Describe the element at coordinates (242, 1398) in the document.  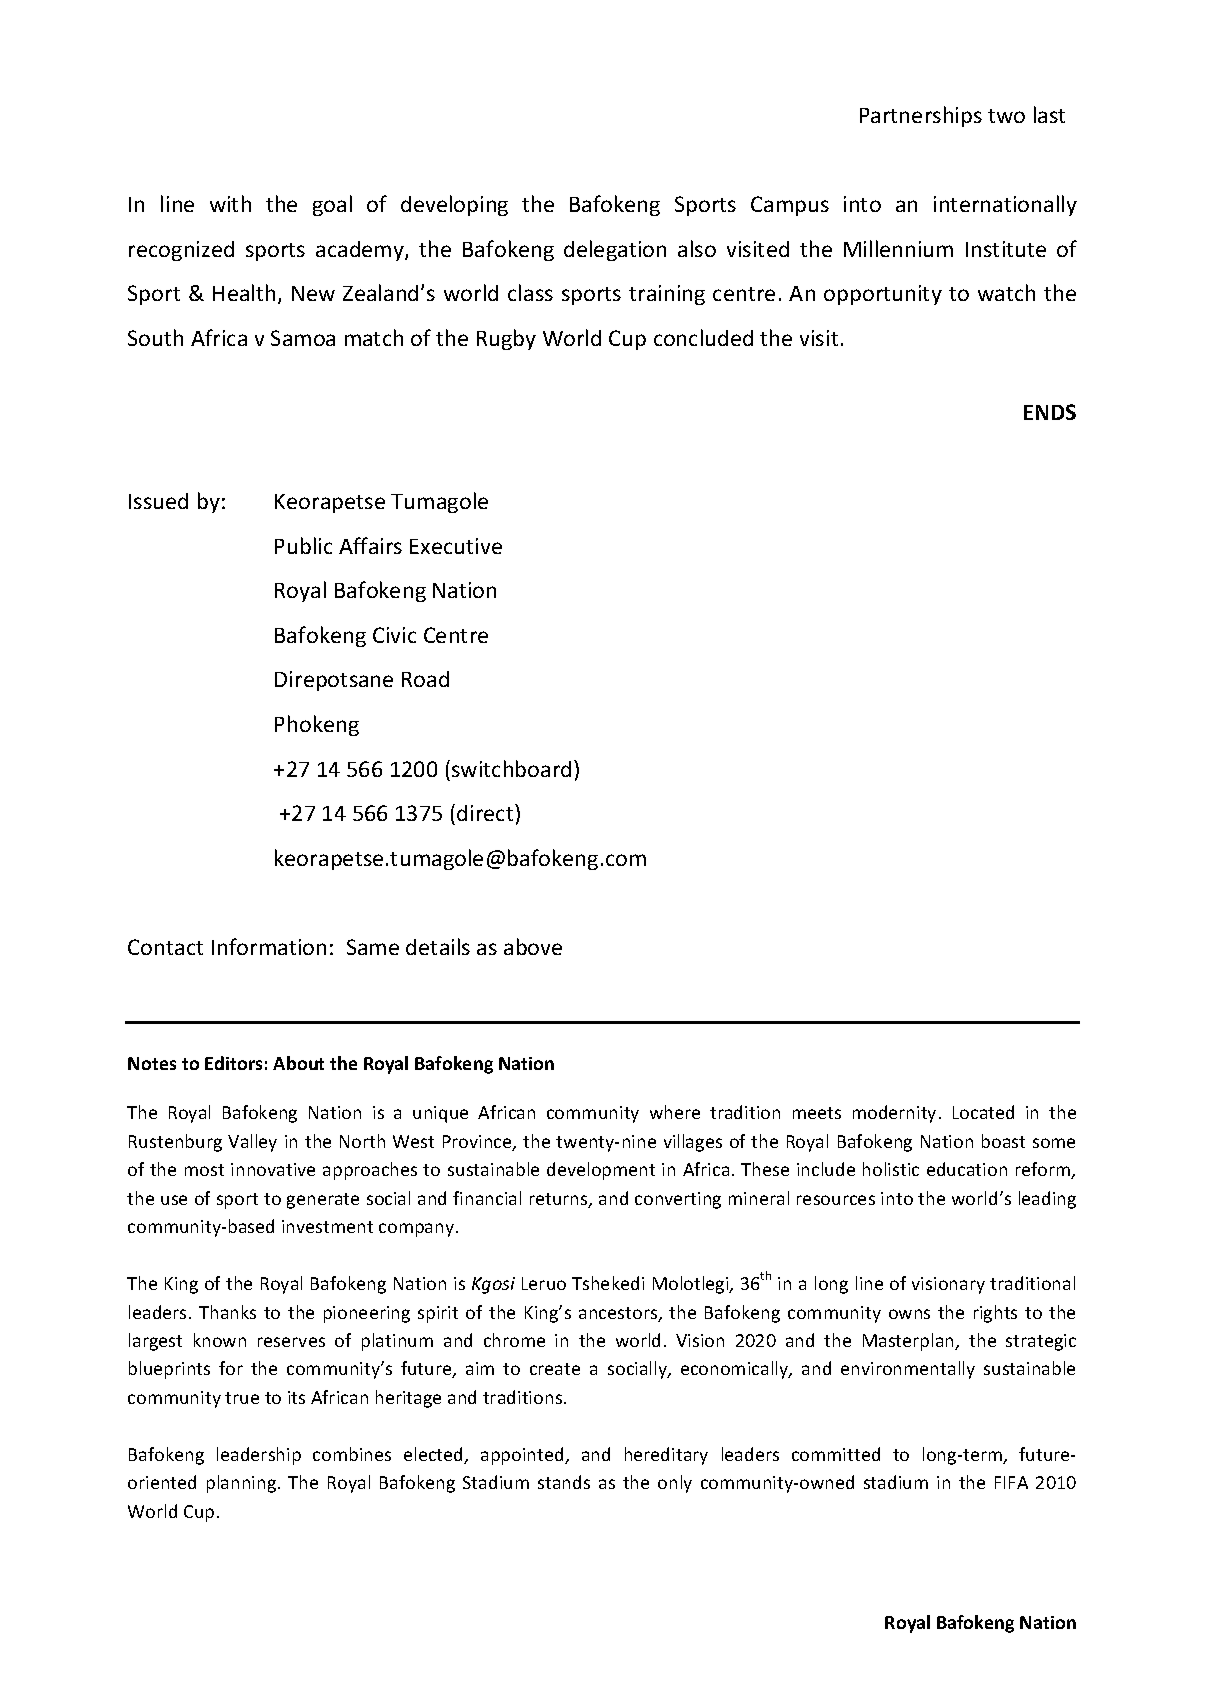
I see `true` at that location.
